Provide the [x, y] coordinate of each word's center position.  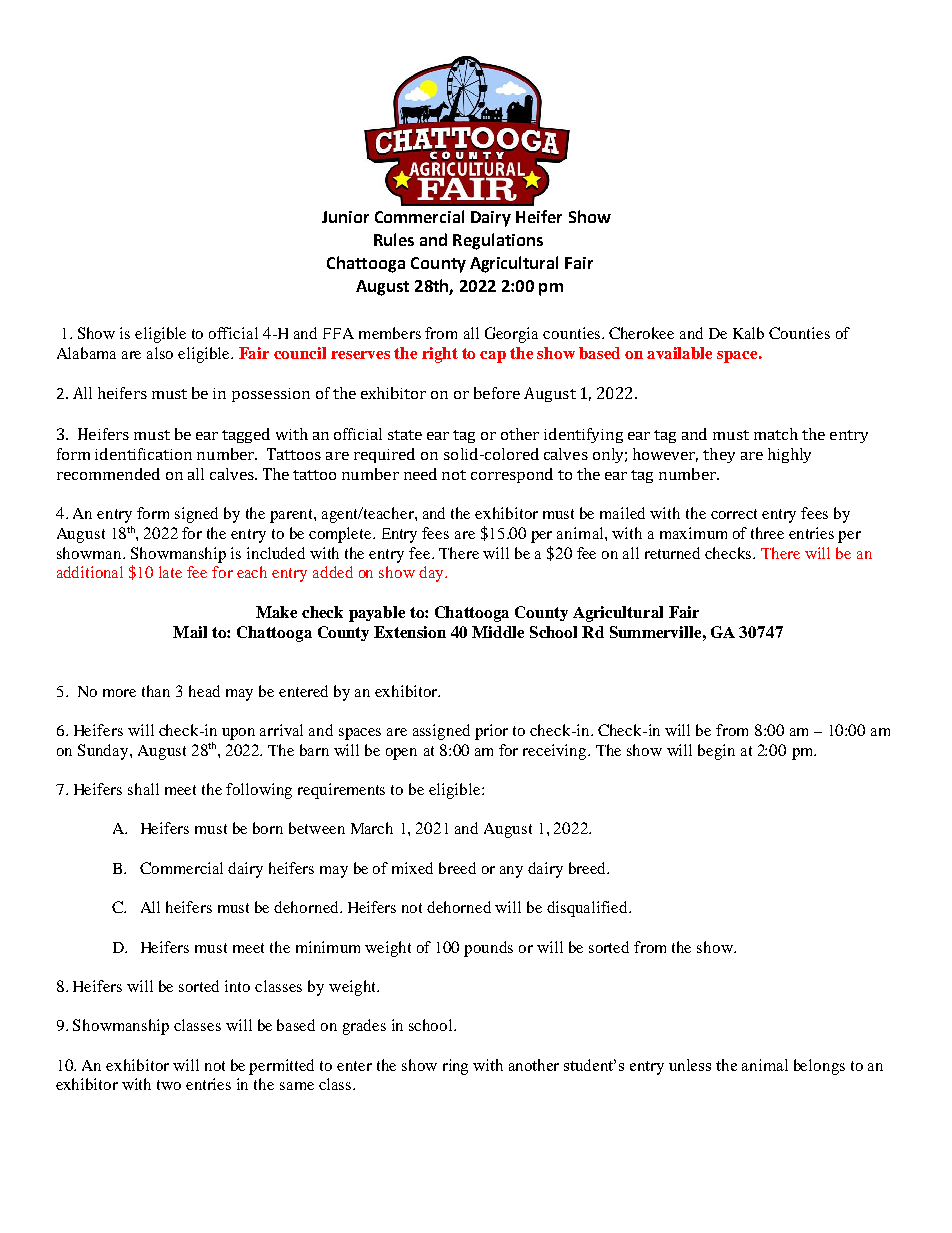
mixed [412, 868]
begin [716, 752]
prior [491, 732]
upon [238, 734]
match [776, 434]
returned [672, 553]
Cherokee [641, 333]
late [170, 572]
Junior [345, 217]
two [169, 1085]
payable [377, 614]
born [268, 828]
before [497, 393]
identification [143, 454]
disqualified [589, 909]
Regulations [498, 241]
